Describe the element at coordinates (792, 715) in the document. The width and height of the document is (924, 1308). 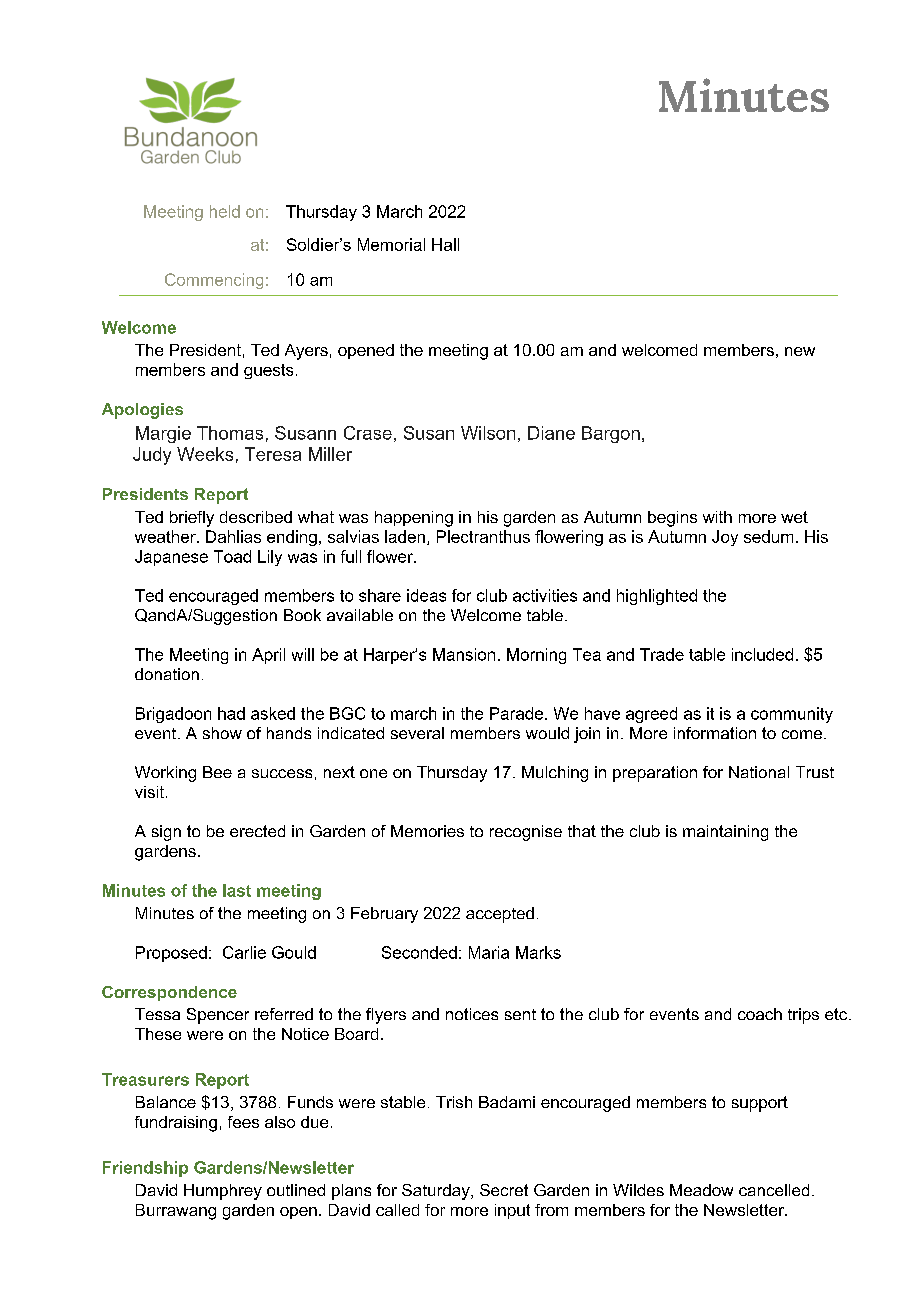
I see `community` at that location.
